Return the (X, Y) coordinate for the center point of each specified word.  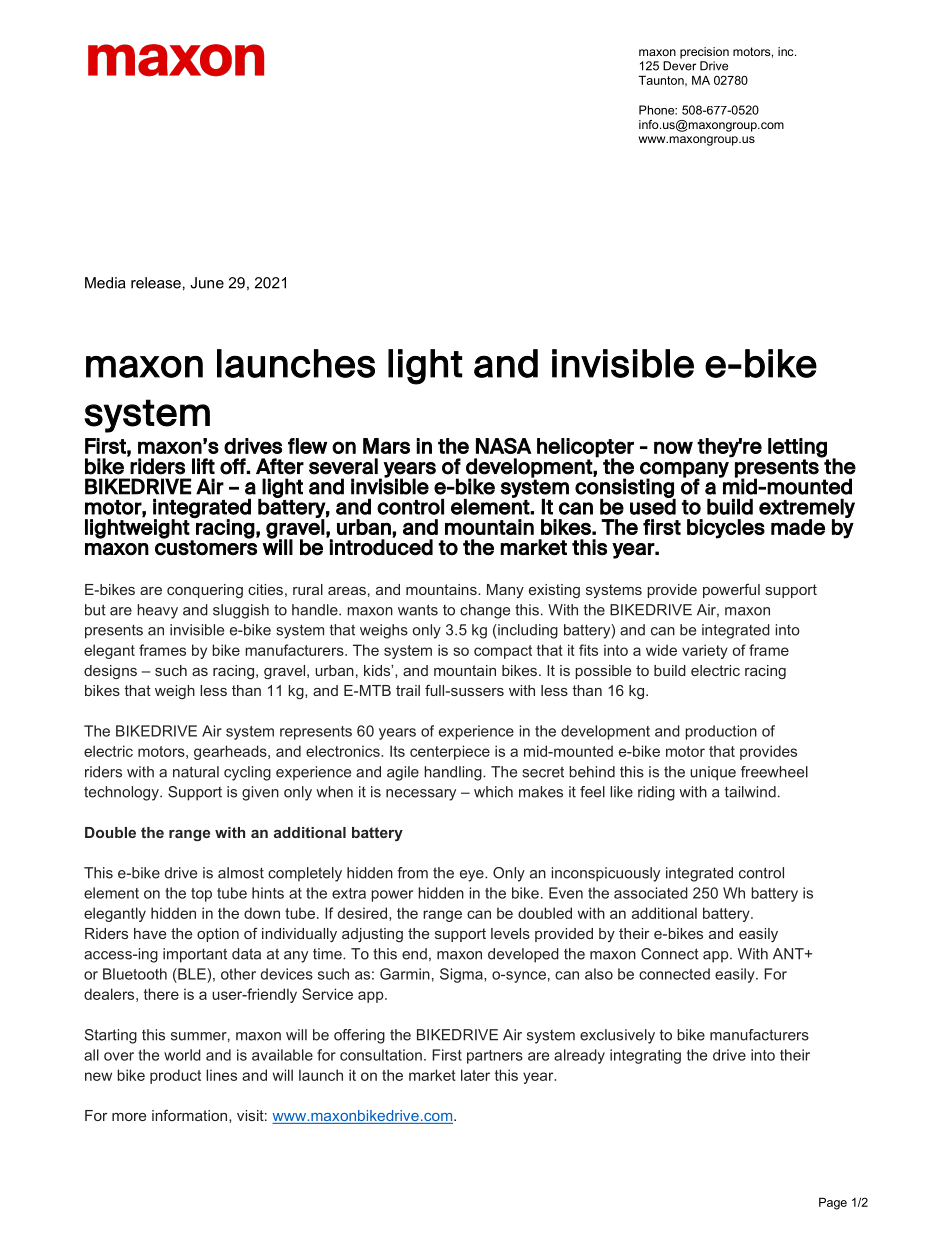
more (129, 1117)
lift (203, 466)
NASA (504, 446)
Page (833, 1203)
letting (797, 448)
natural (196, 772)
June (207, 283)
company (684, 471)
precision (704, 53)
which (493, 792)
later (475, 1075)
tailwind (750, 792)
